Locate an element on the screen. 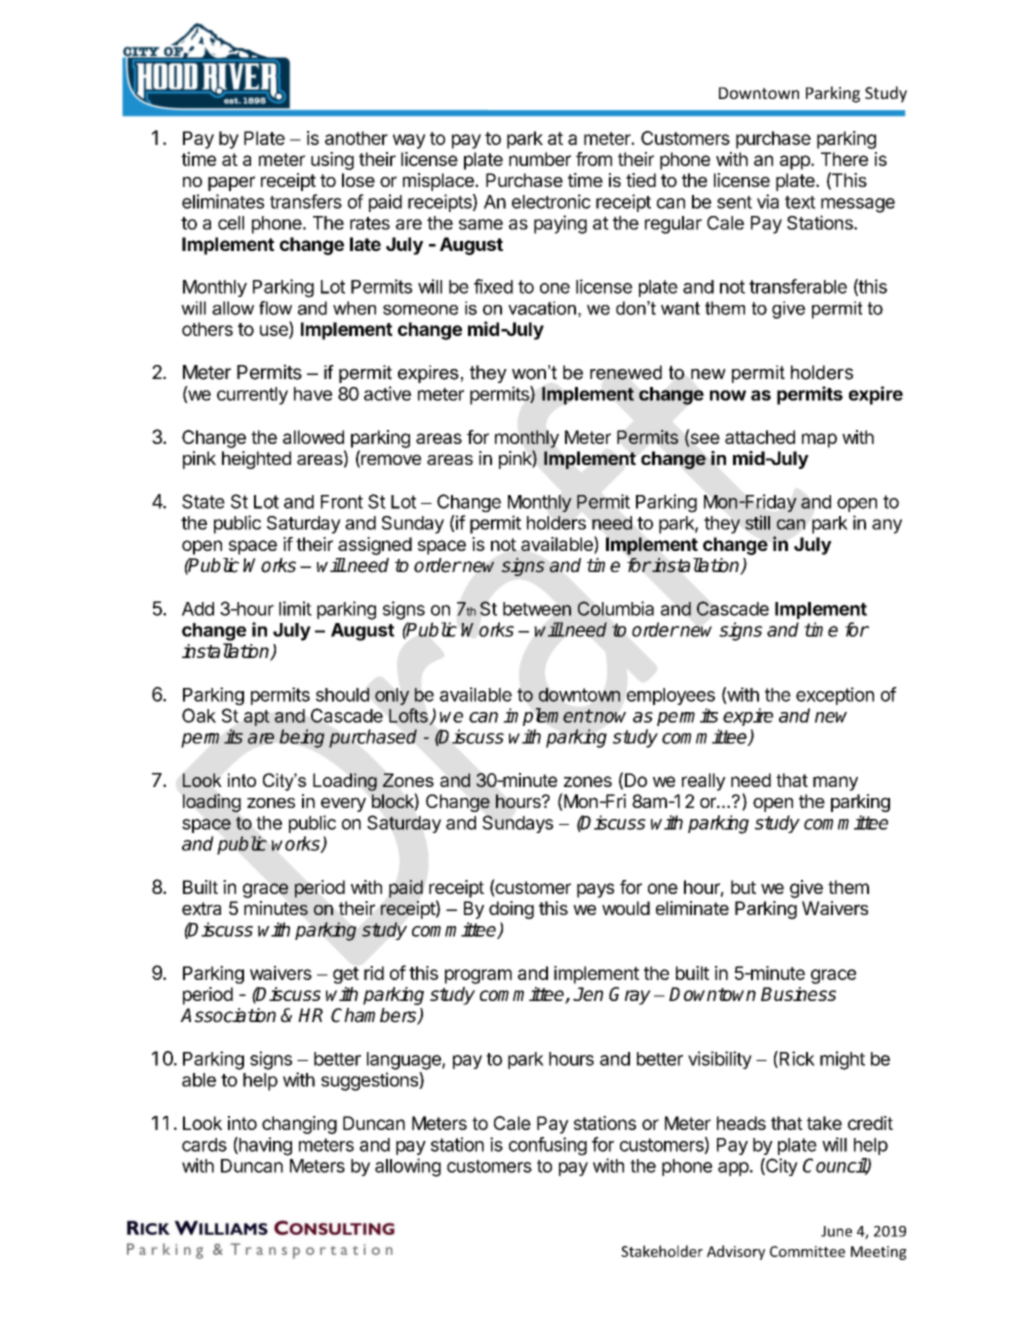 This screenshot has width=1028, height=1330. between is located at coordinates (537, 609).
